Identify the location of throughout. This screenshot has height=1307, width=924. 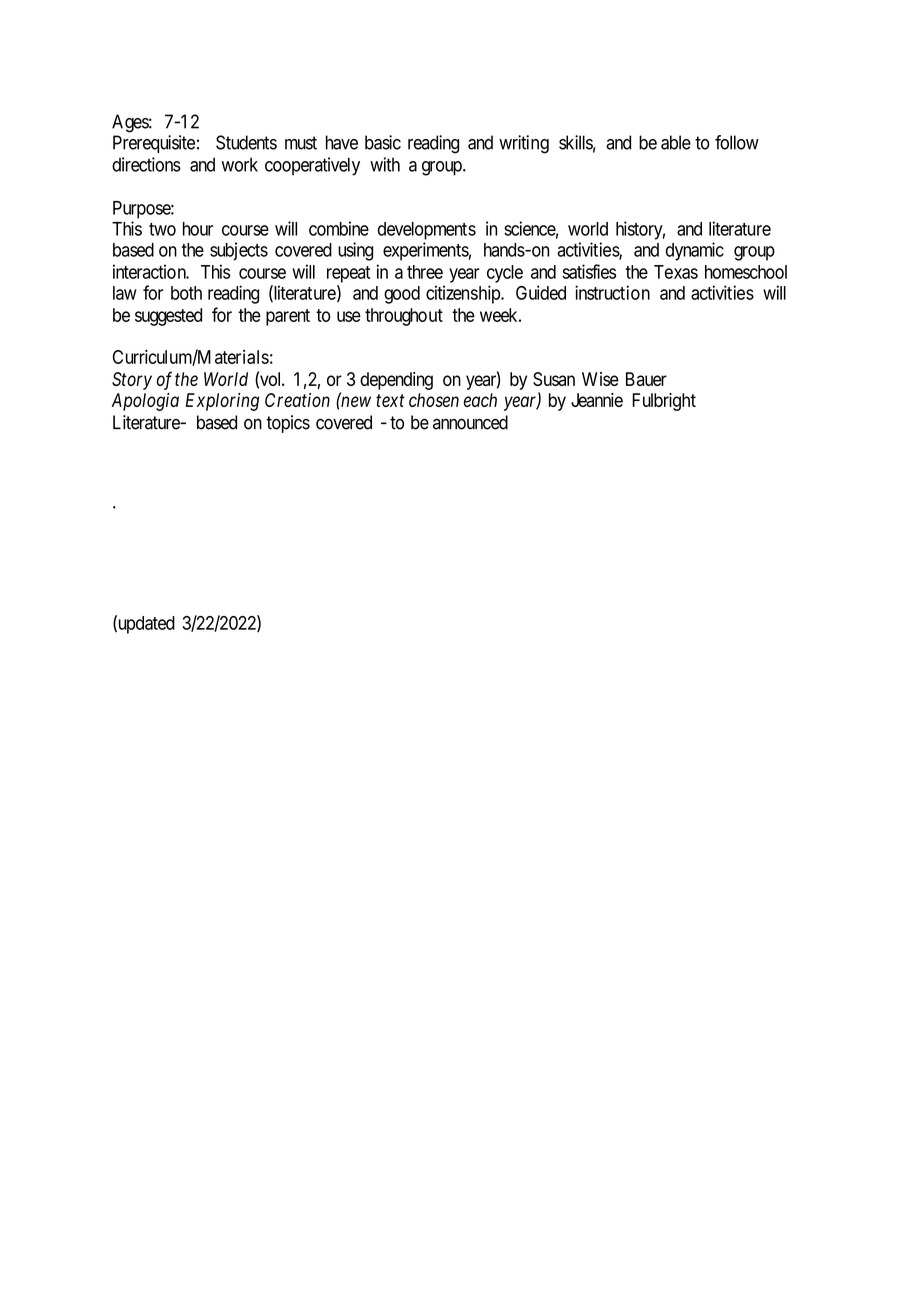
(404, 317).
